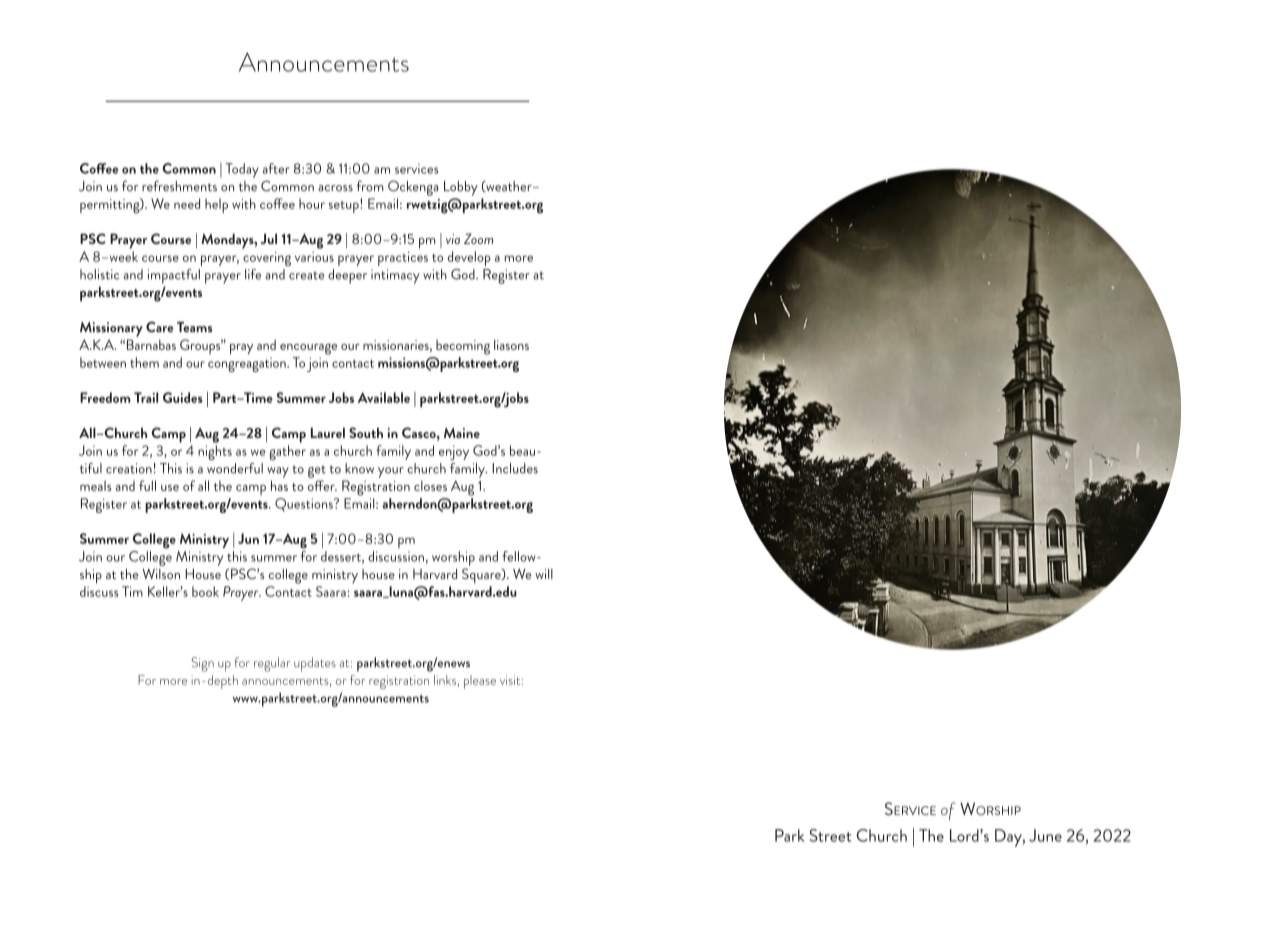  Describe the element at coordinates (195, 327) in the document. I see `Teams` at that location.
